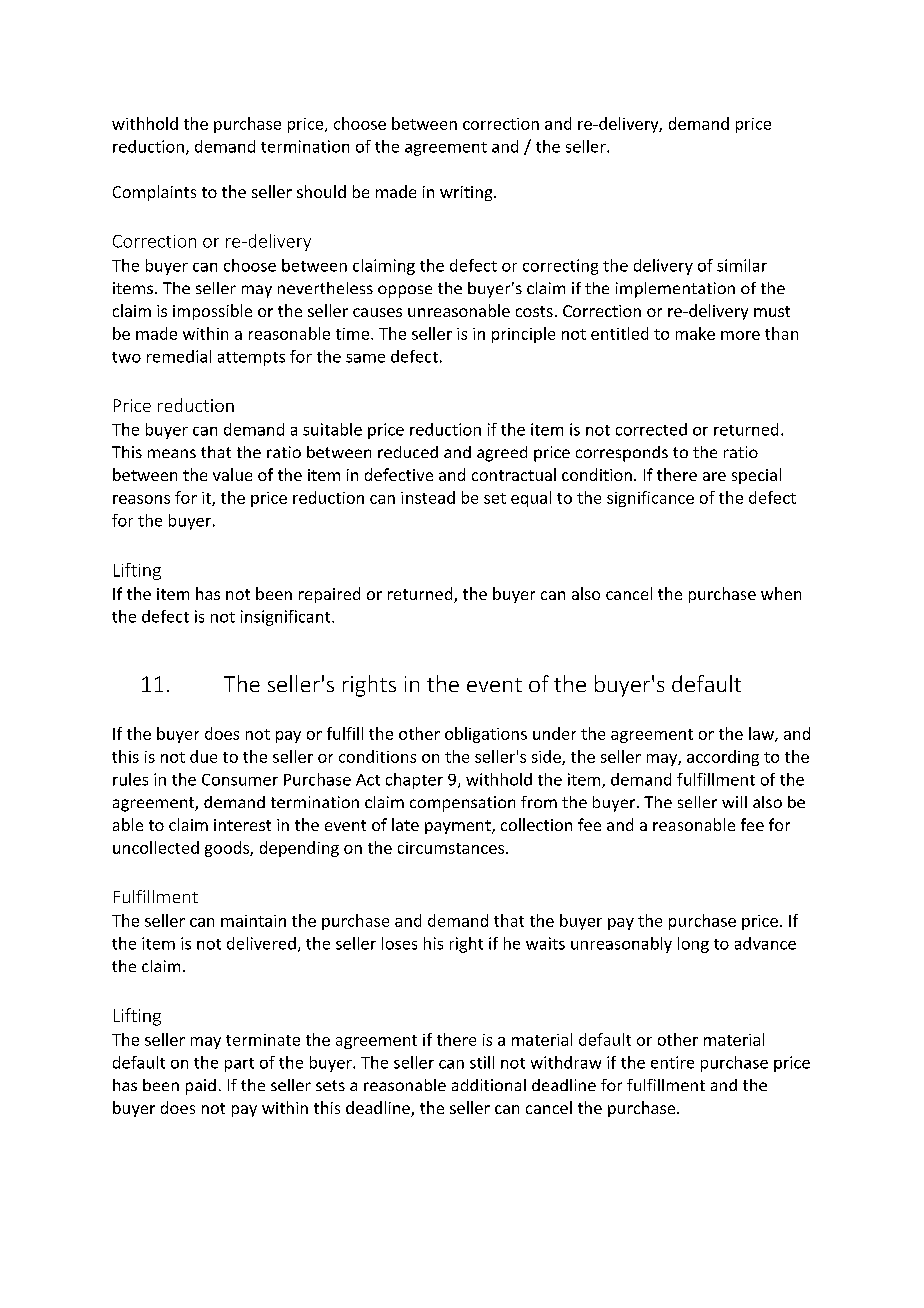 The width and height of the image is (924, 1308). I want to click on Complaints, so click(154, 193).
